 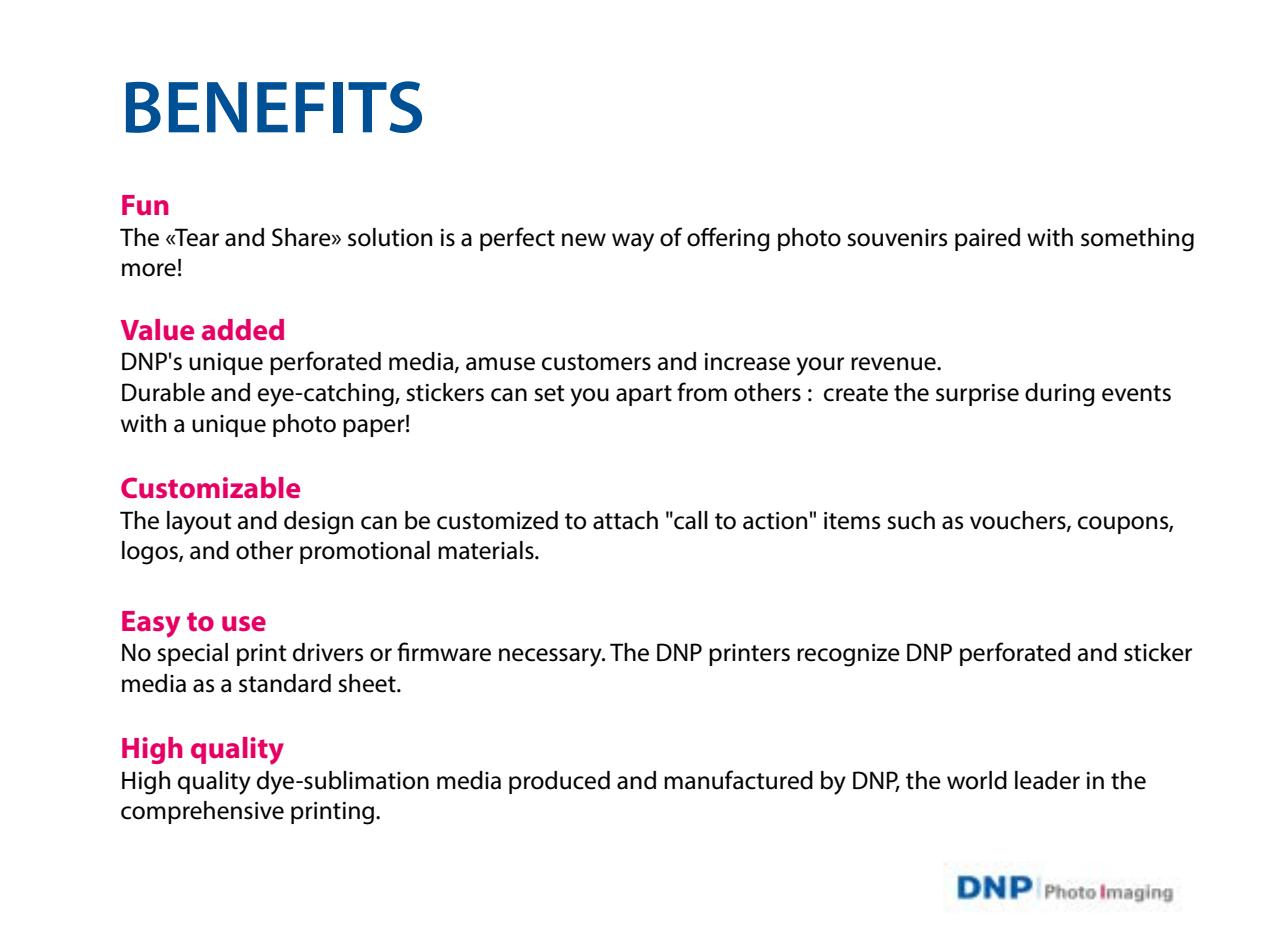 What do you see at coordinates (365, 552) in the page?
I see `promotional` at bounding box center [365, 552].
